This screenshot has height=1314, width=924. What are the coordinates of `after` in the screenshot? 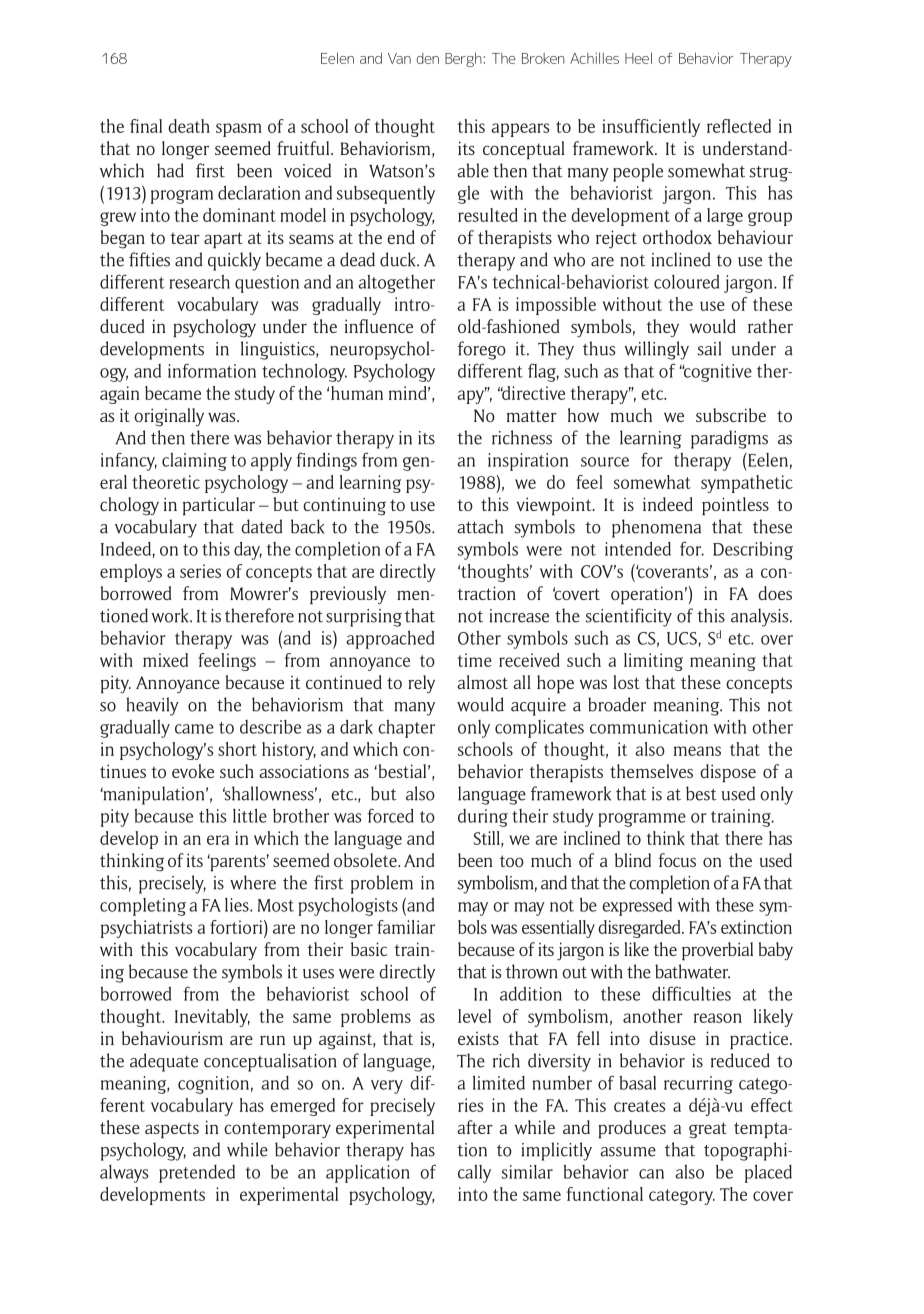 It's located at (475, 1127).
